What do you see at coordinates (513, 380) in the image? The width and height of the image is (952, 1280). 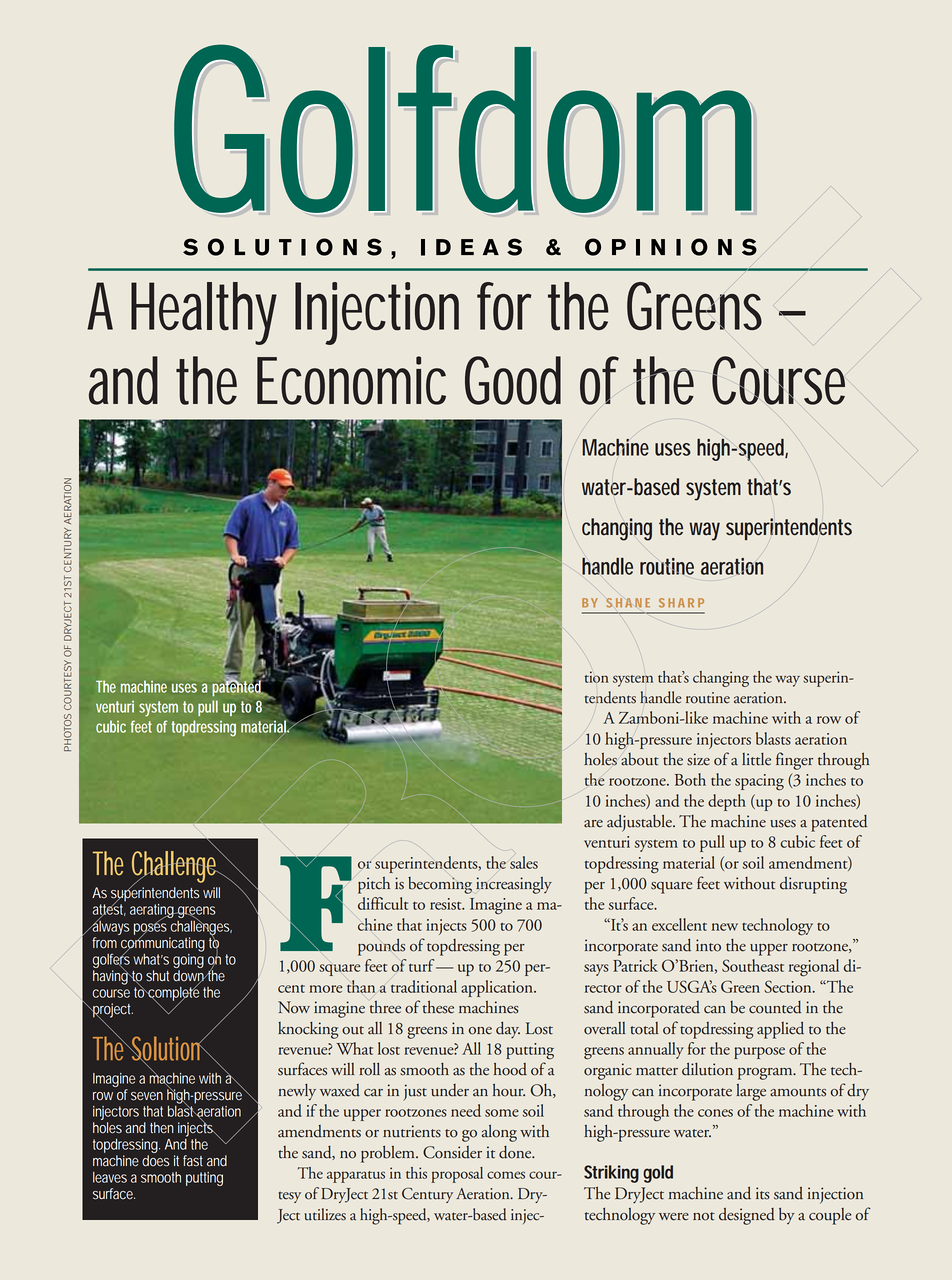 I see `Good` at bounding box center [513, 380].
